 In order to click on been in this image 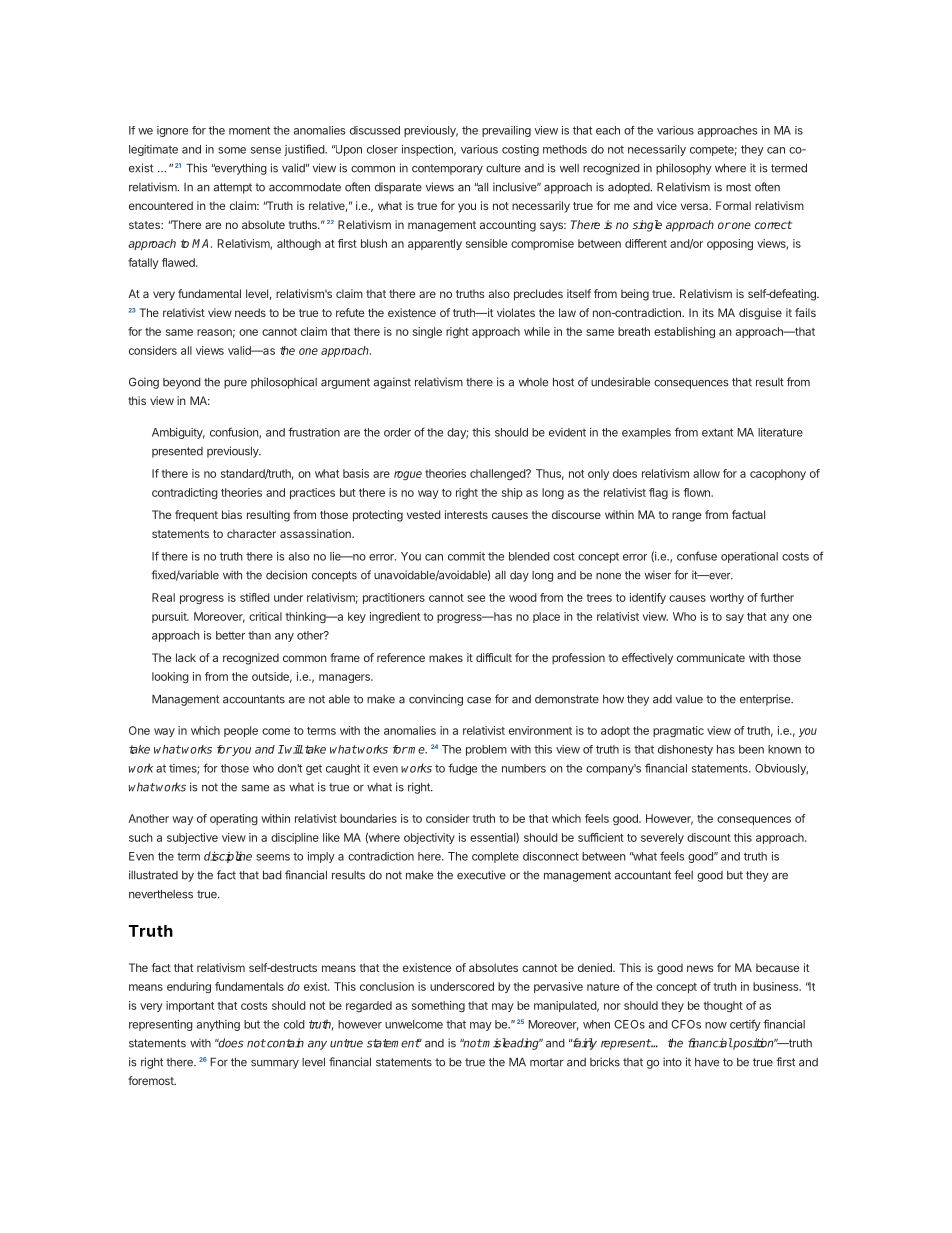, I will do `click(751, 749)`.
